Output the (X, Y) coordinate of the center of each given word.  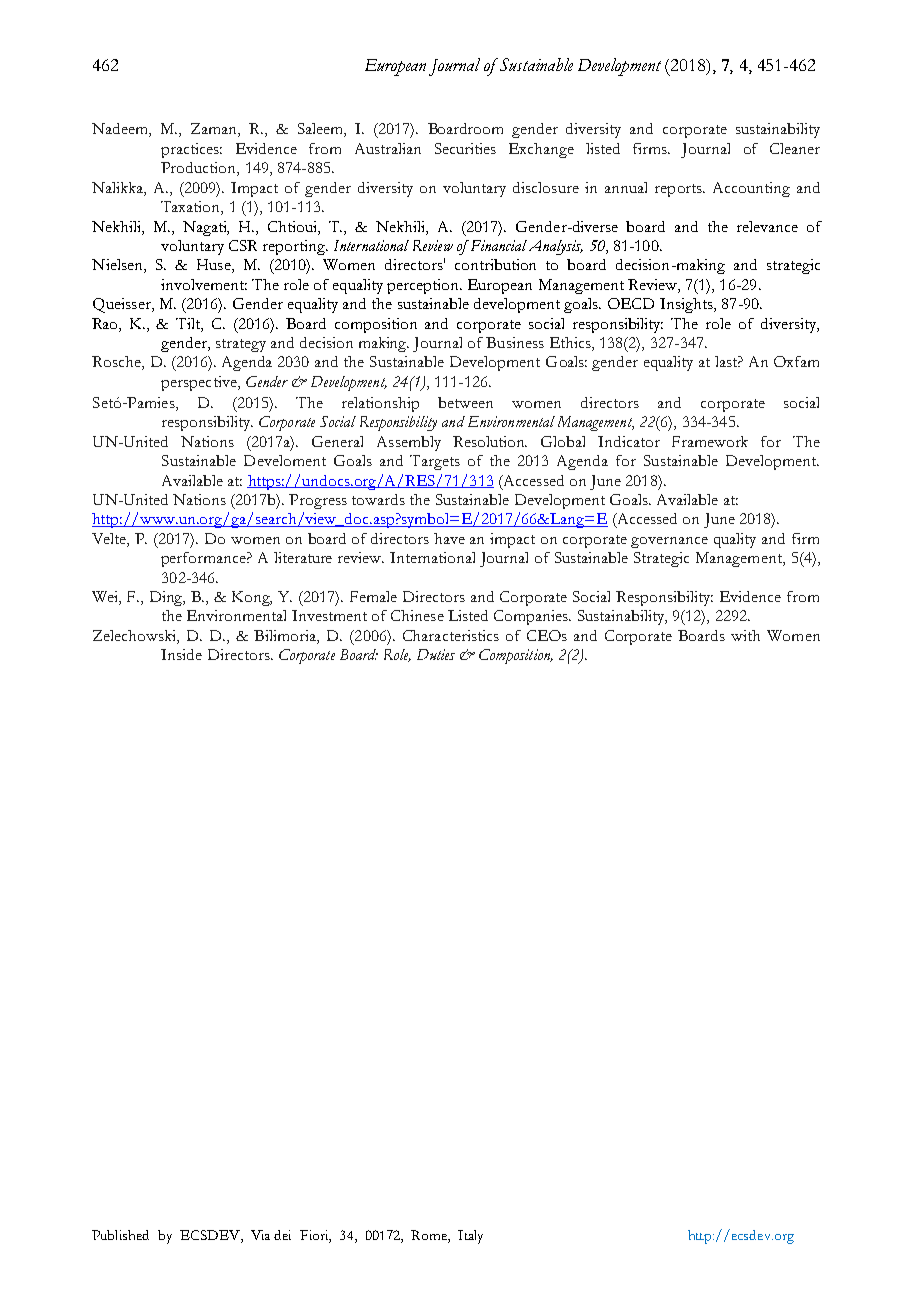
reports (679, 190)
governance (669, 542)
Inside (181, 654)
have (449, 538)
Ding (167, 598)
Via (260, 1235)
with (745, 635)
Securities (465, 148)
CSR (243, 245)
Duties (436, 654)
